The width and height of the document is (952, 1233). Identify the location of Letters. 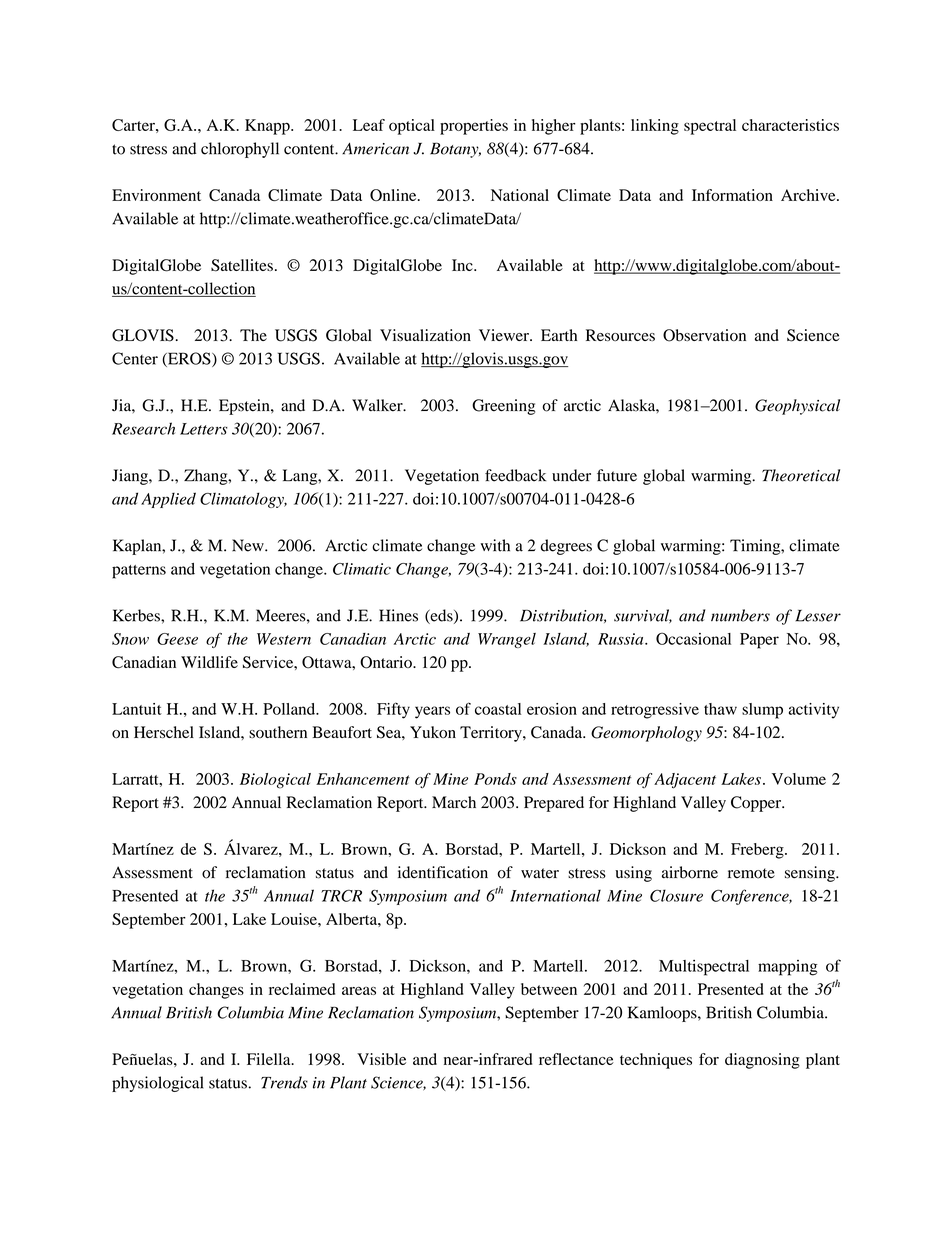
(204, 429).
